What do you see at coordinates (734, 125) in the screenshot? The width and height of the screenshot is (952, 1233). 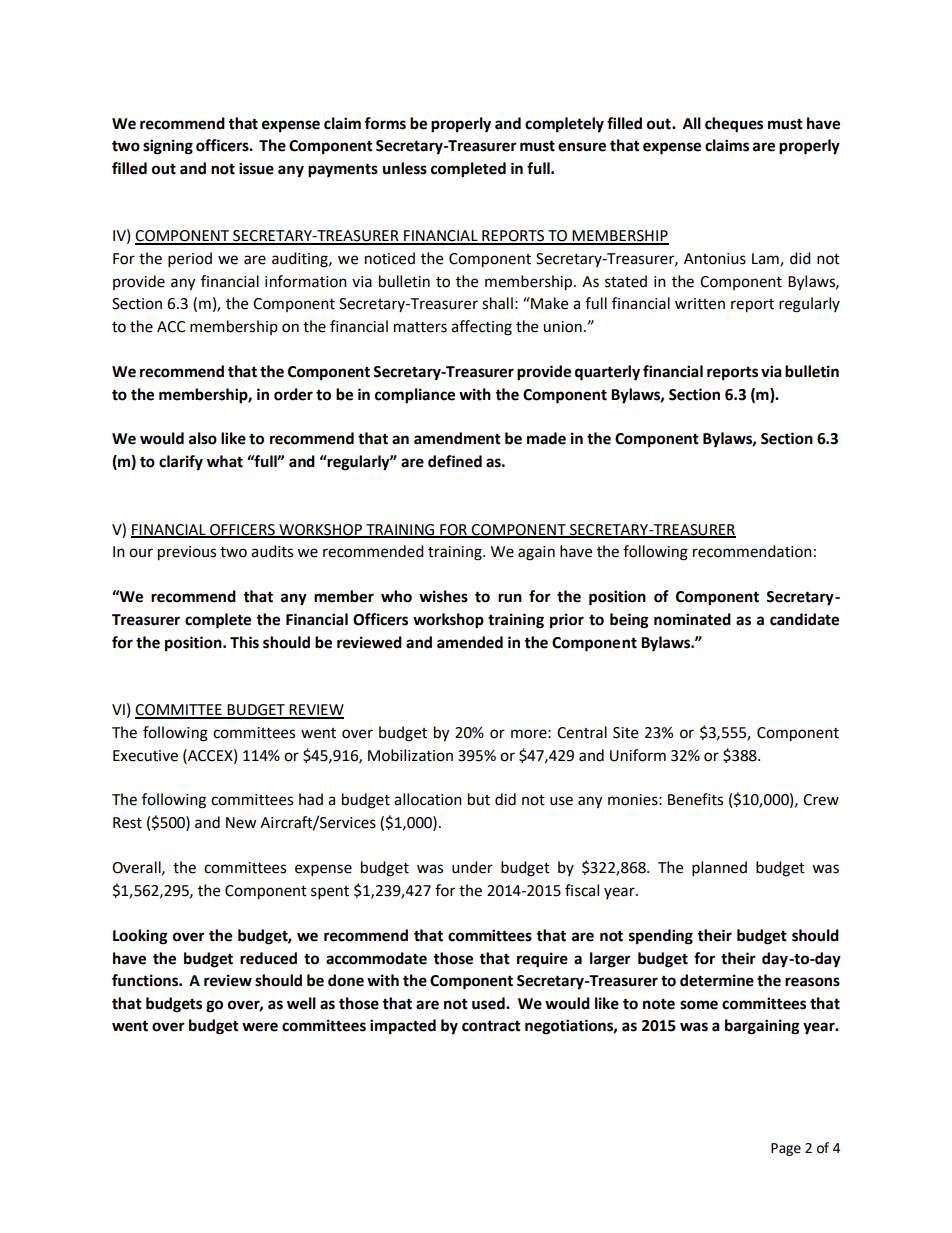 I see `cheques` at bounding box center [734, 125].
